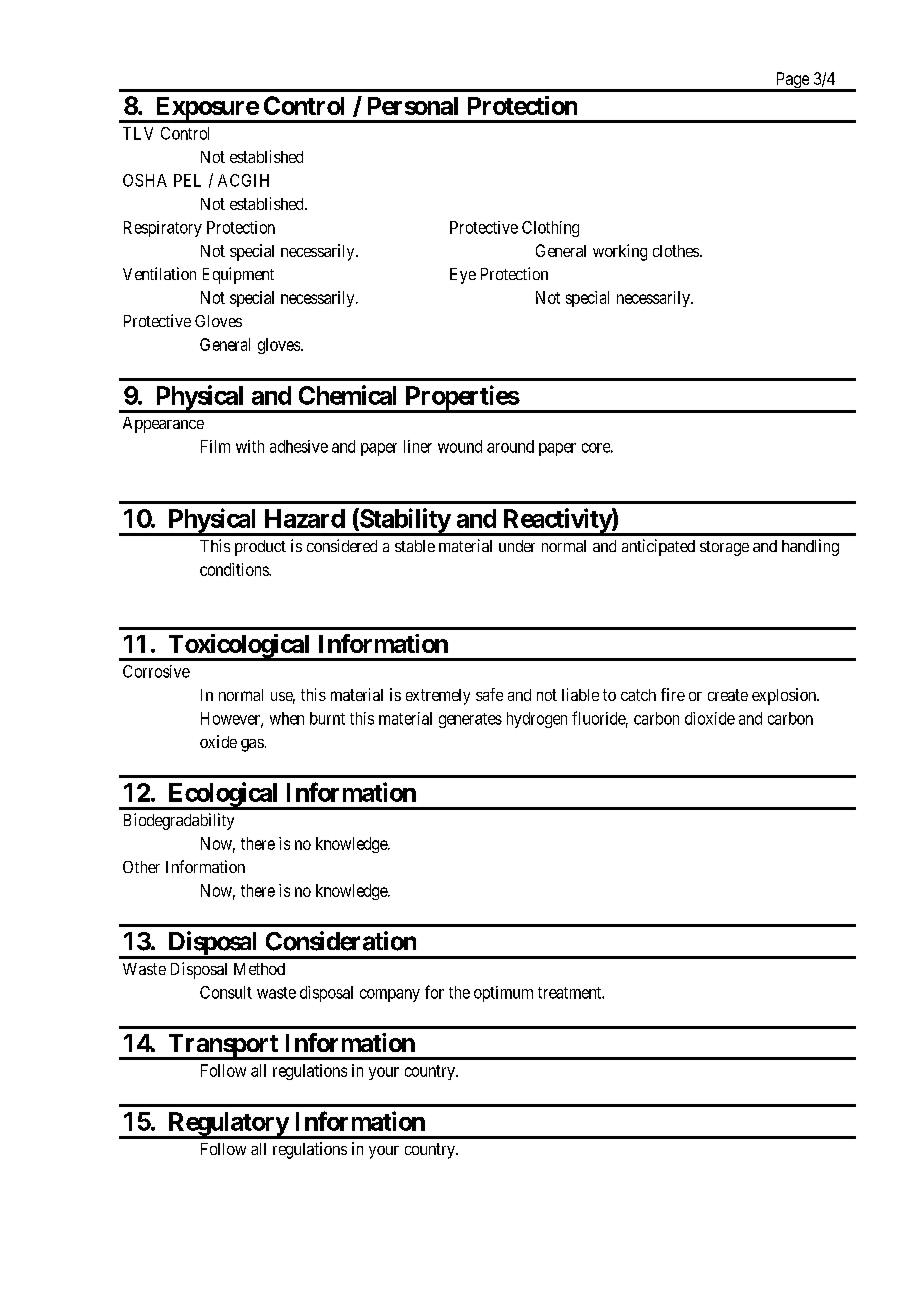  I want to click on optimum, so click(503, 994).
